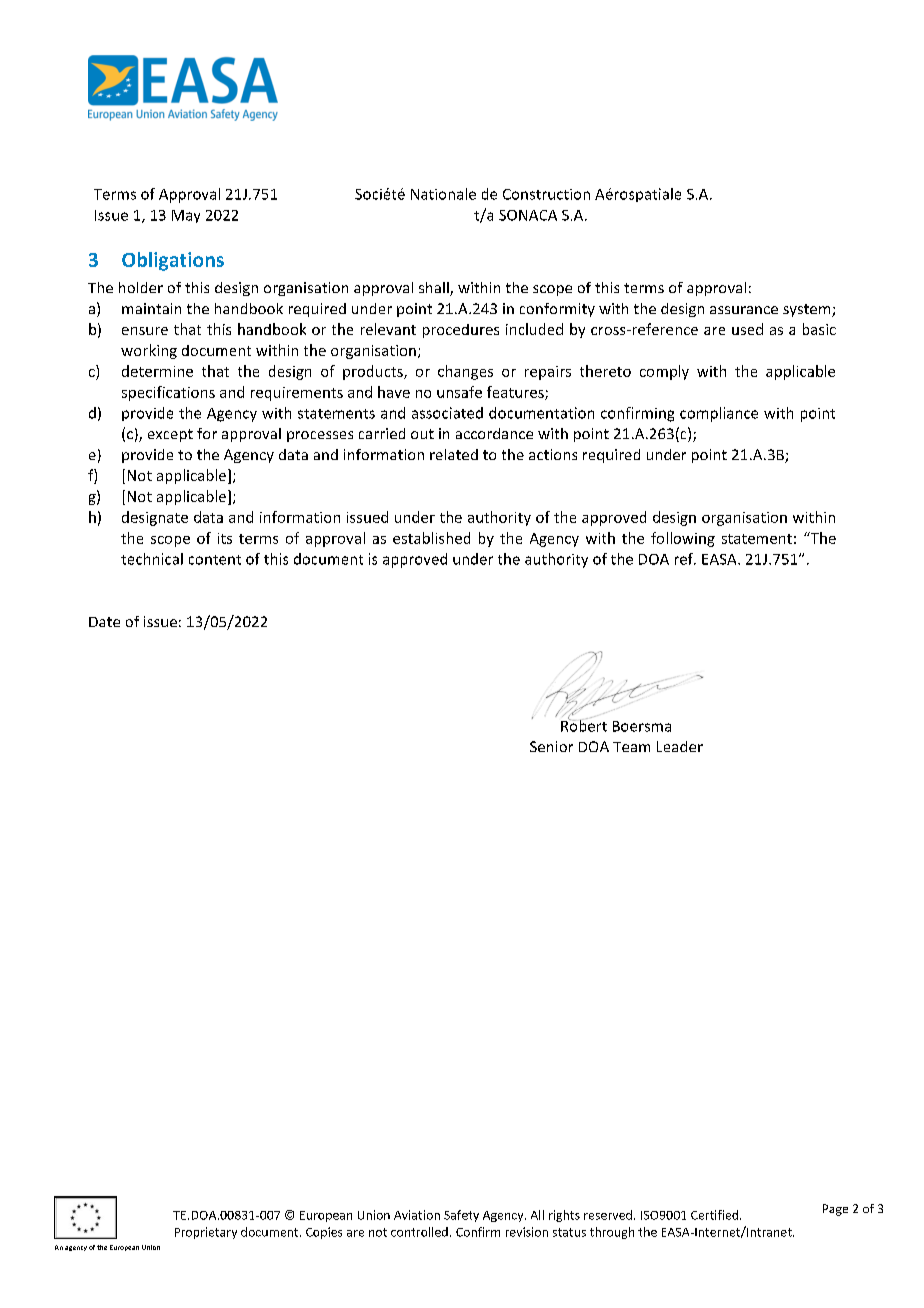 The image size is (924, 1308). I want to click on assurance, so click(744, 310).
